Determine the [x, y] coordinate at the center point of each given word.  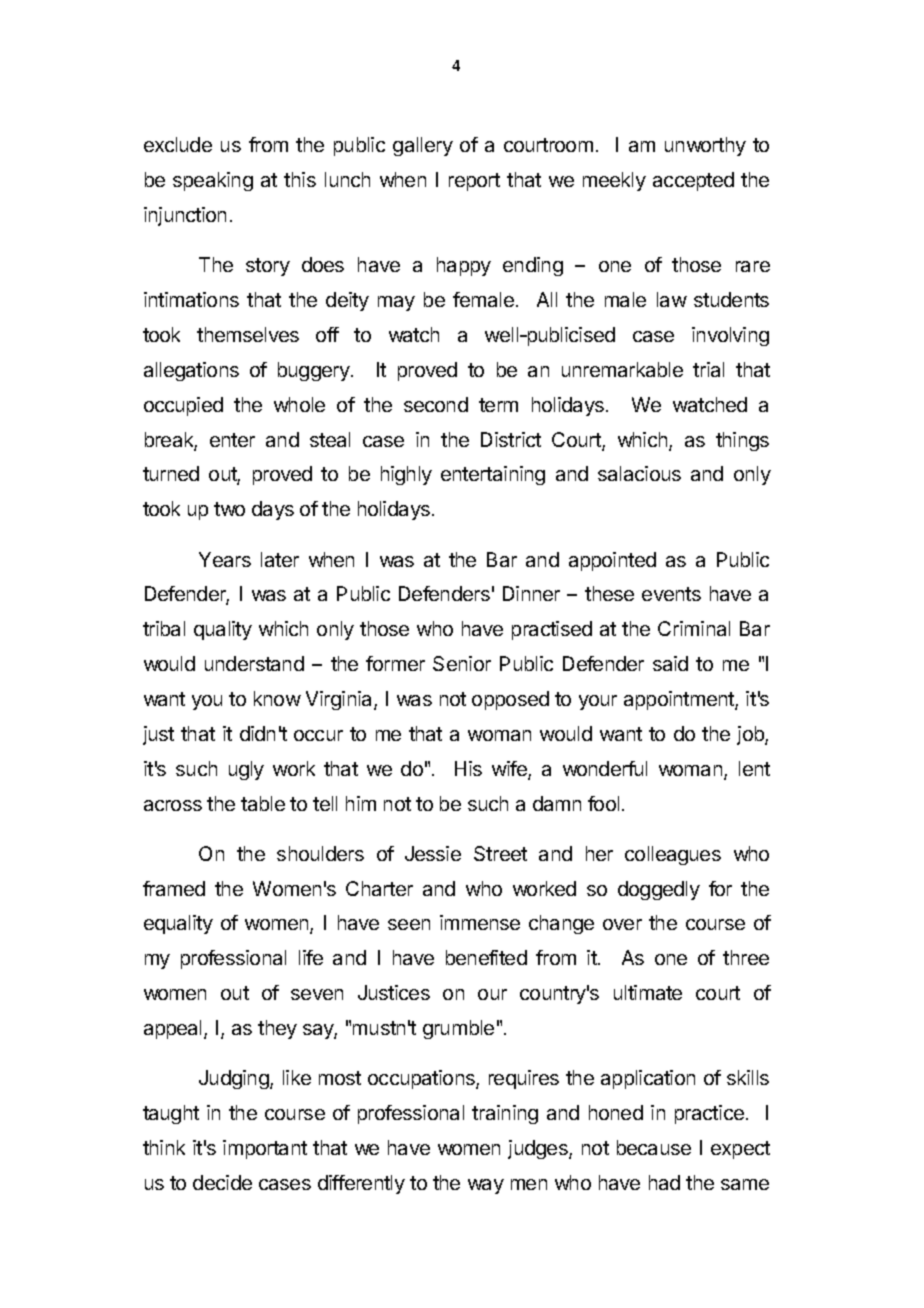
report [474, 182]
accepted [693, 181]
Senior [462, 663]
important [265, 1149]
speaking [213, 181]
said [670, 663]
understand [254, 663]
